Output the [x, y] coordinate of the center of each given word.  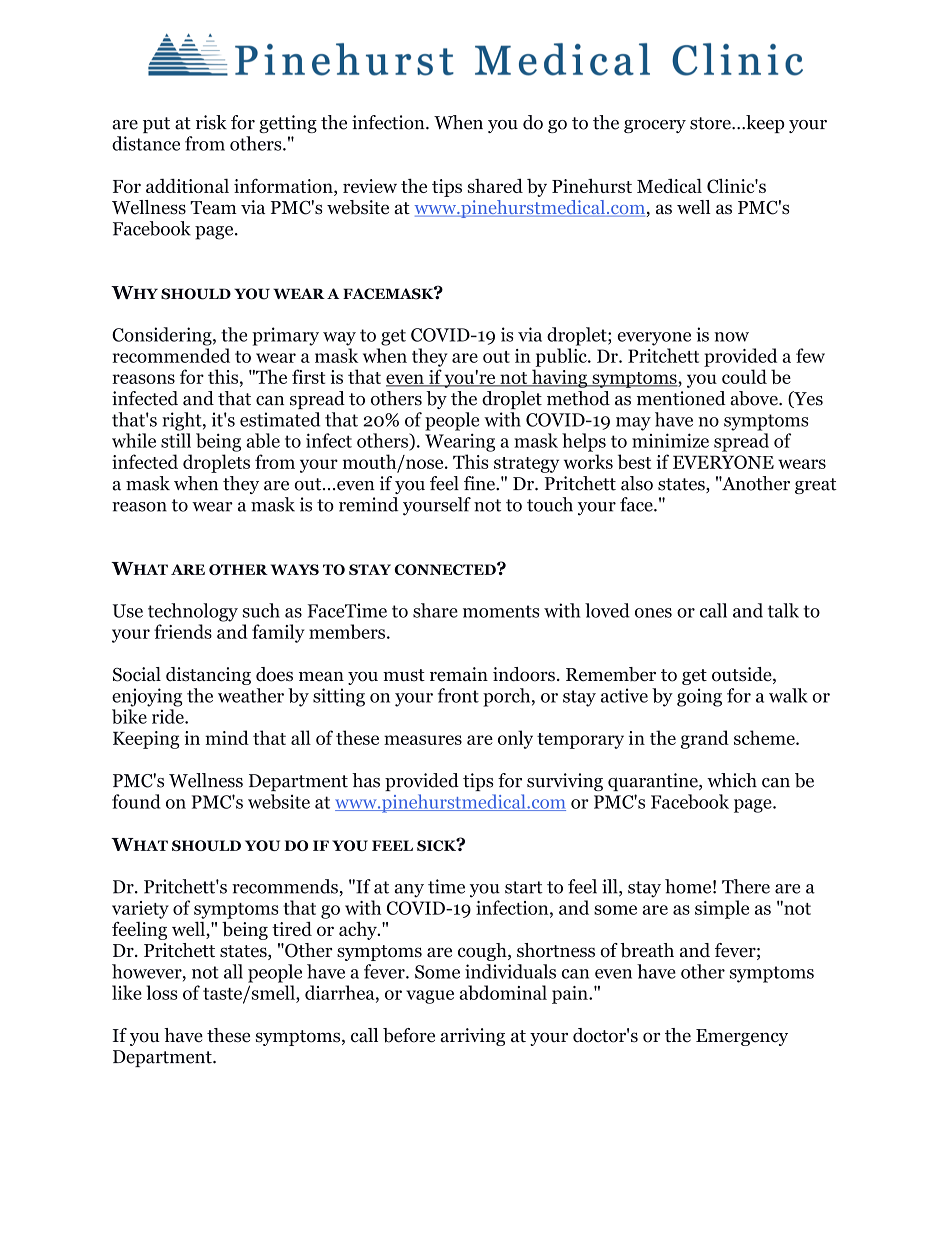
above [755, 398]
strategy [526, 465]
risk [211, 122]
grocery [655, 126]
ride [169, 716]
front [458, 695]
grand [705, 739]
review [370, 186]
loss [161, 992]
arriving [472, 1037]
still [176, 440]
